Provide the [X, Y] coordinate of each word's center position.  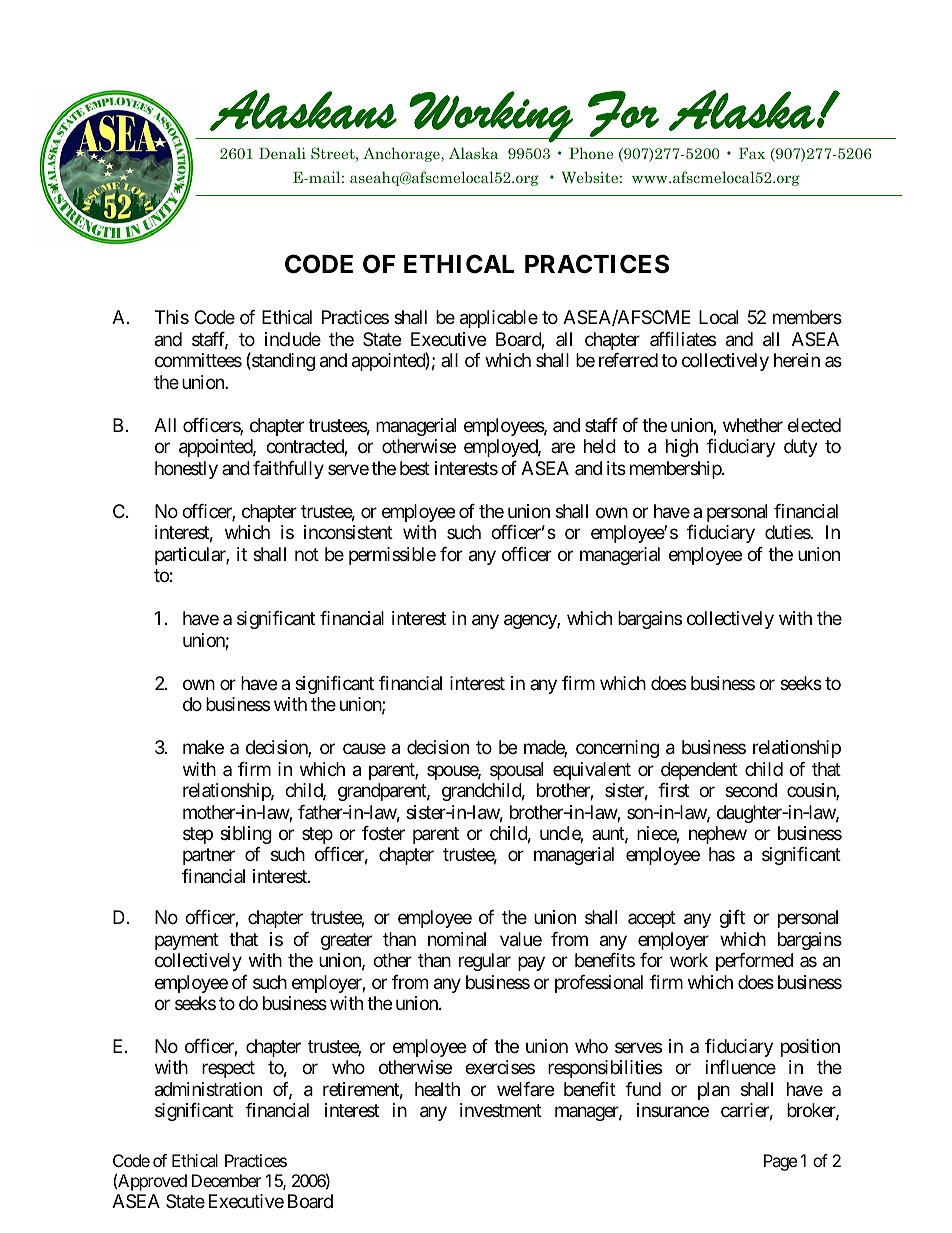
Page [780, 1162]
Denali [282, 153]
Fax [752, 153]
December [226, 1180]
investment [501, 1110]
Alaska [473, 153]
